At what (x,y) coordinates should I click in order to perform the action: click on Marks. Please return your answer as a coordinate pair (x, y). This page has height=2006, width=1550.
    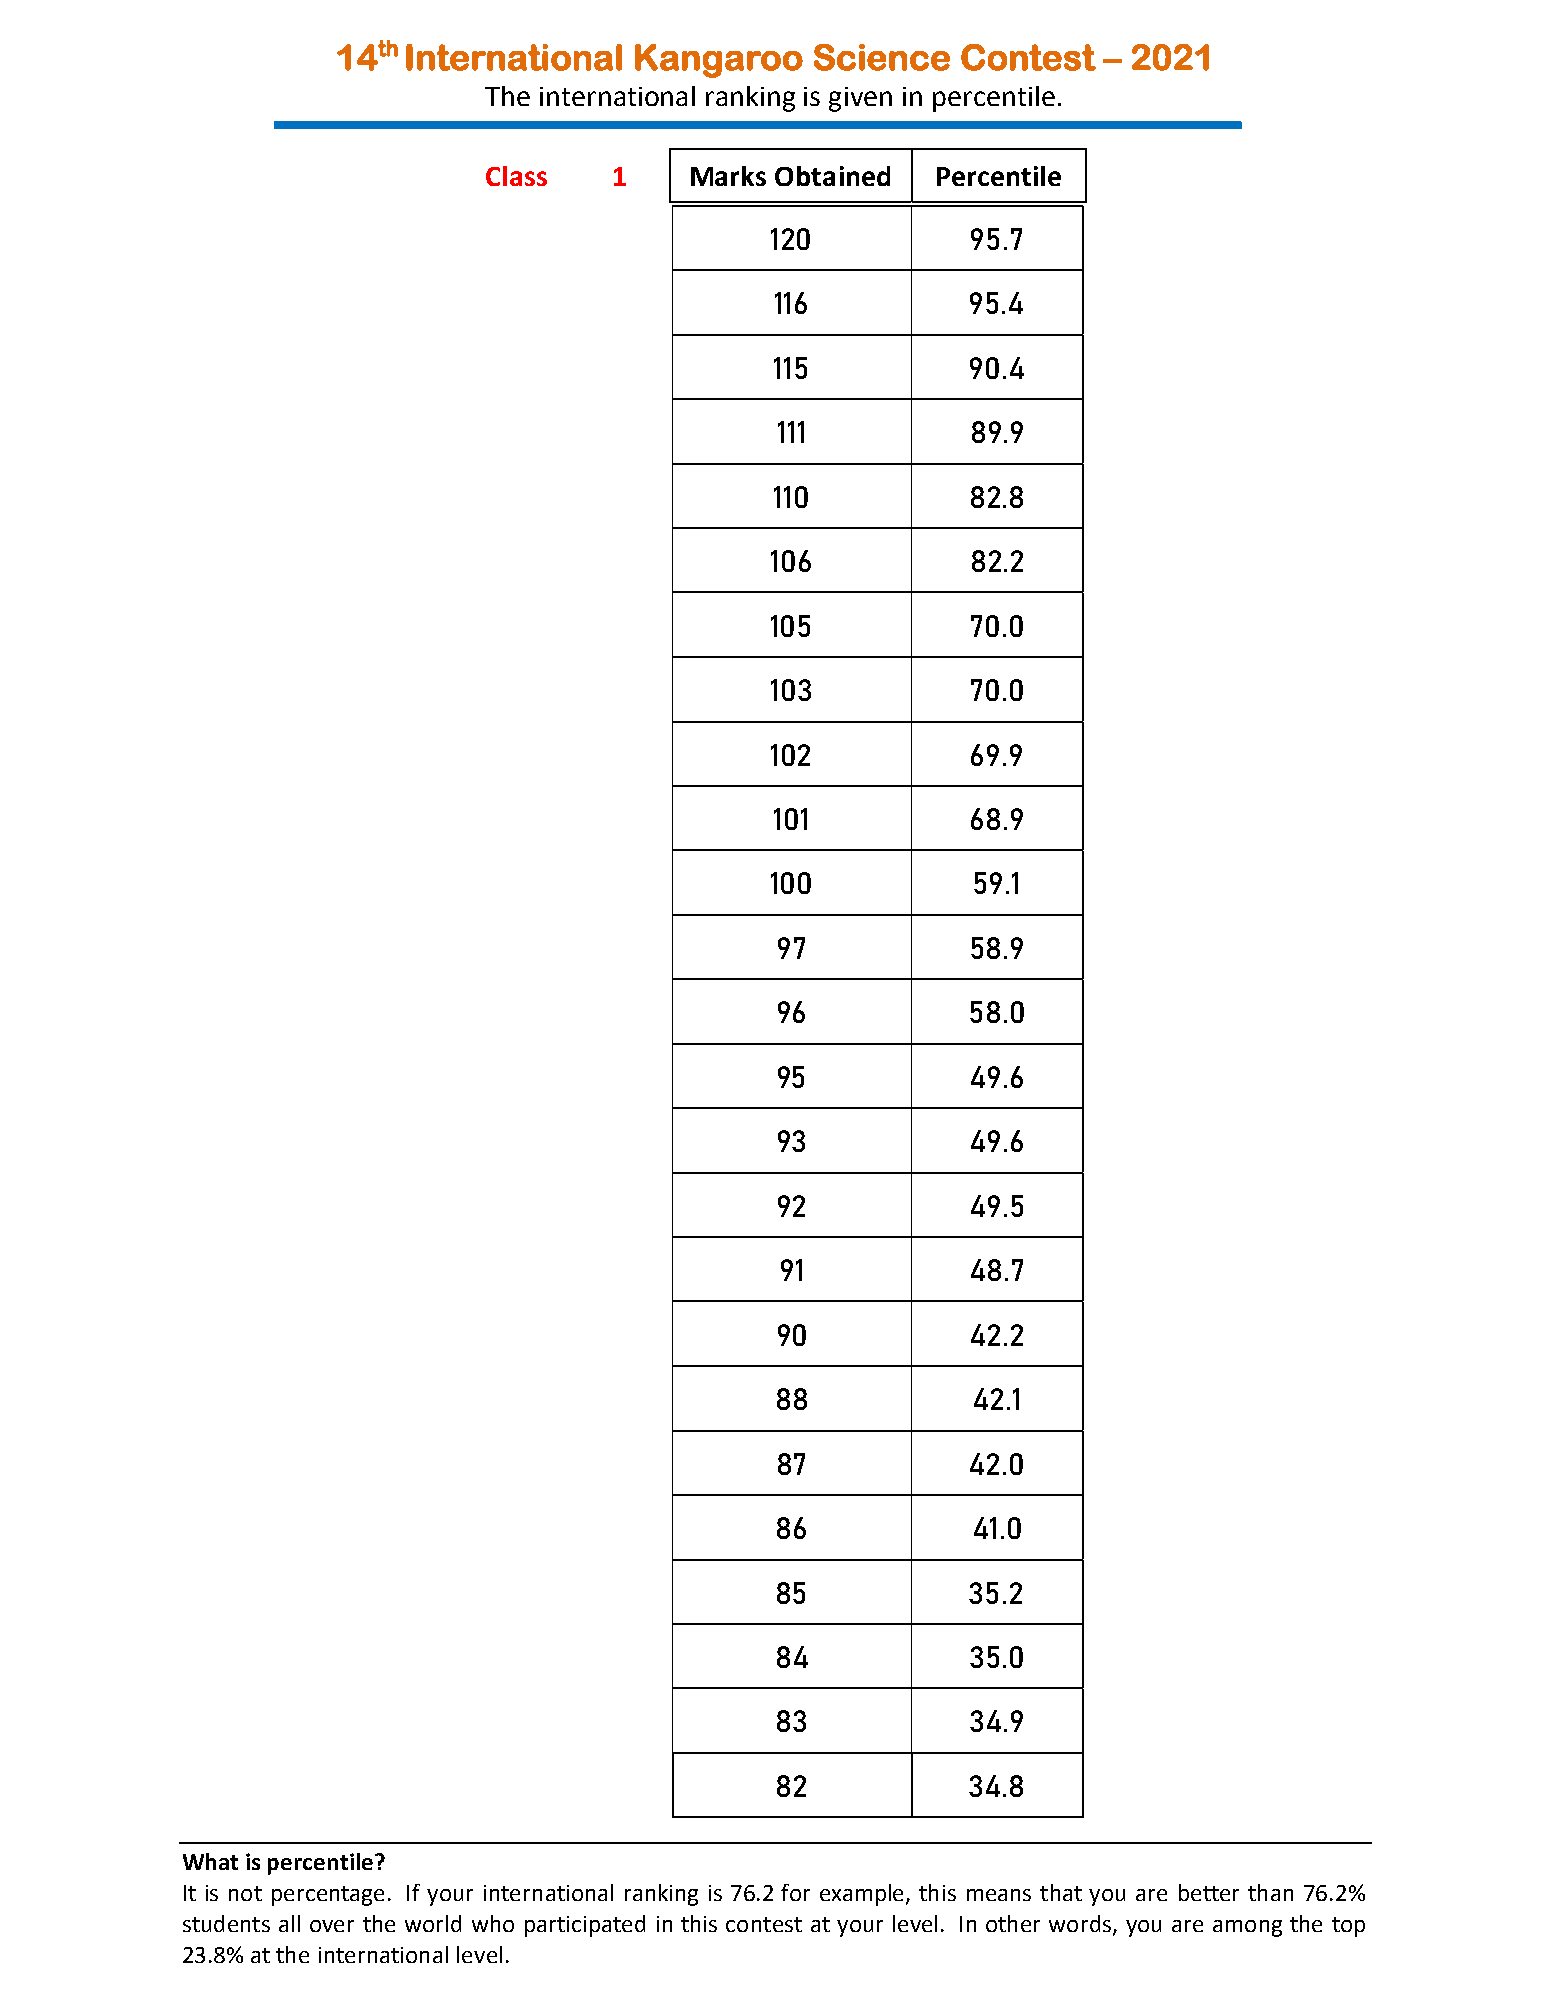
    Looking at the image, I should click on (728, 176).
